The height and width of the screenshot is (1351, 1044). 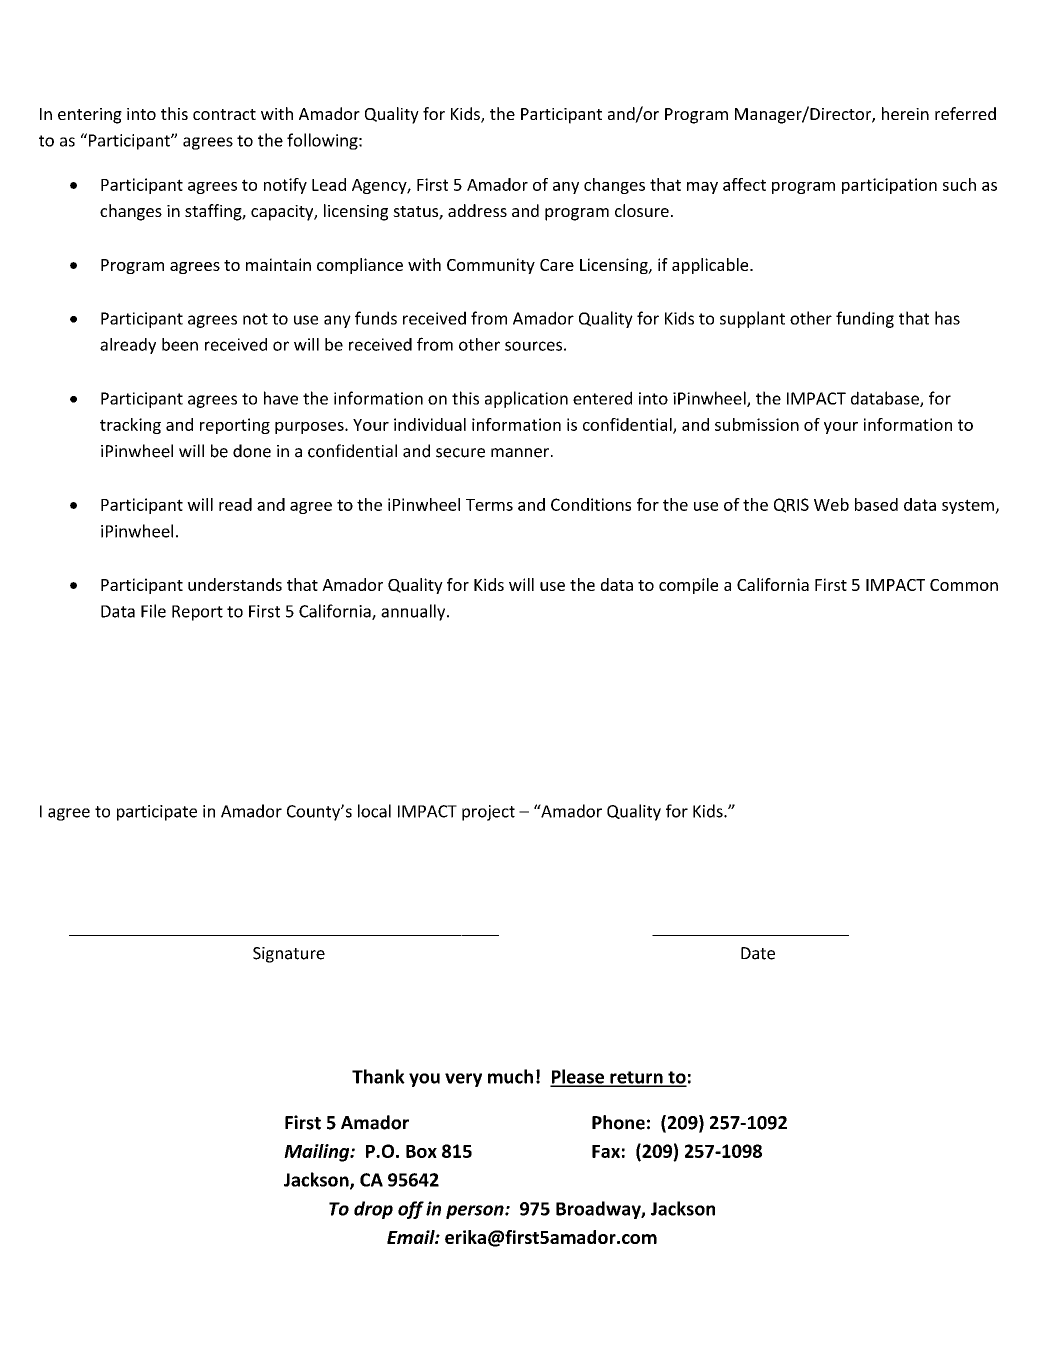 What do you see at coordinates (476, 1212) in the screenshot?
I see `person` at bounding box center [476, 1212].
